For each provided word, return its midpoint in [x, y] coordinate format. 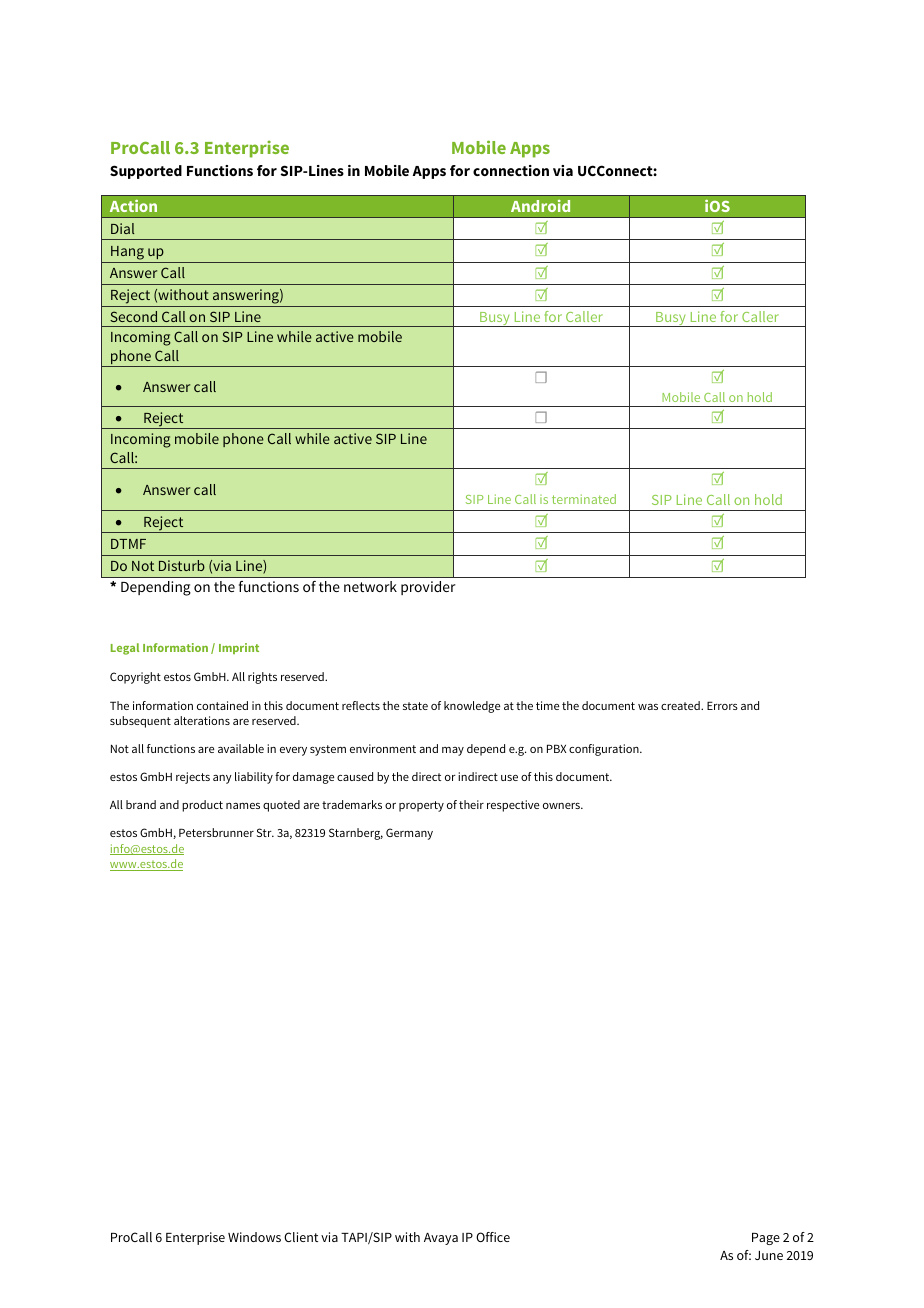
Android [540, 206]
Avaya [441, 1239]
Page [766, 1239]
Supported [146, 172]
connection [511, 170]
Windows [254, 1237]
